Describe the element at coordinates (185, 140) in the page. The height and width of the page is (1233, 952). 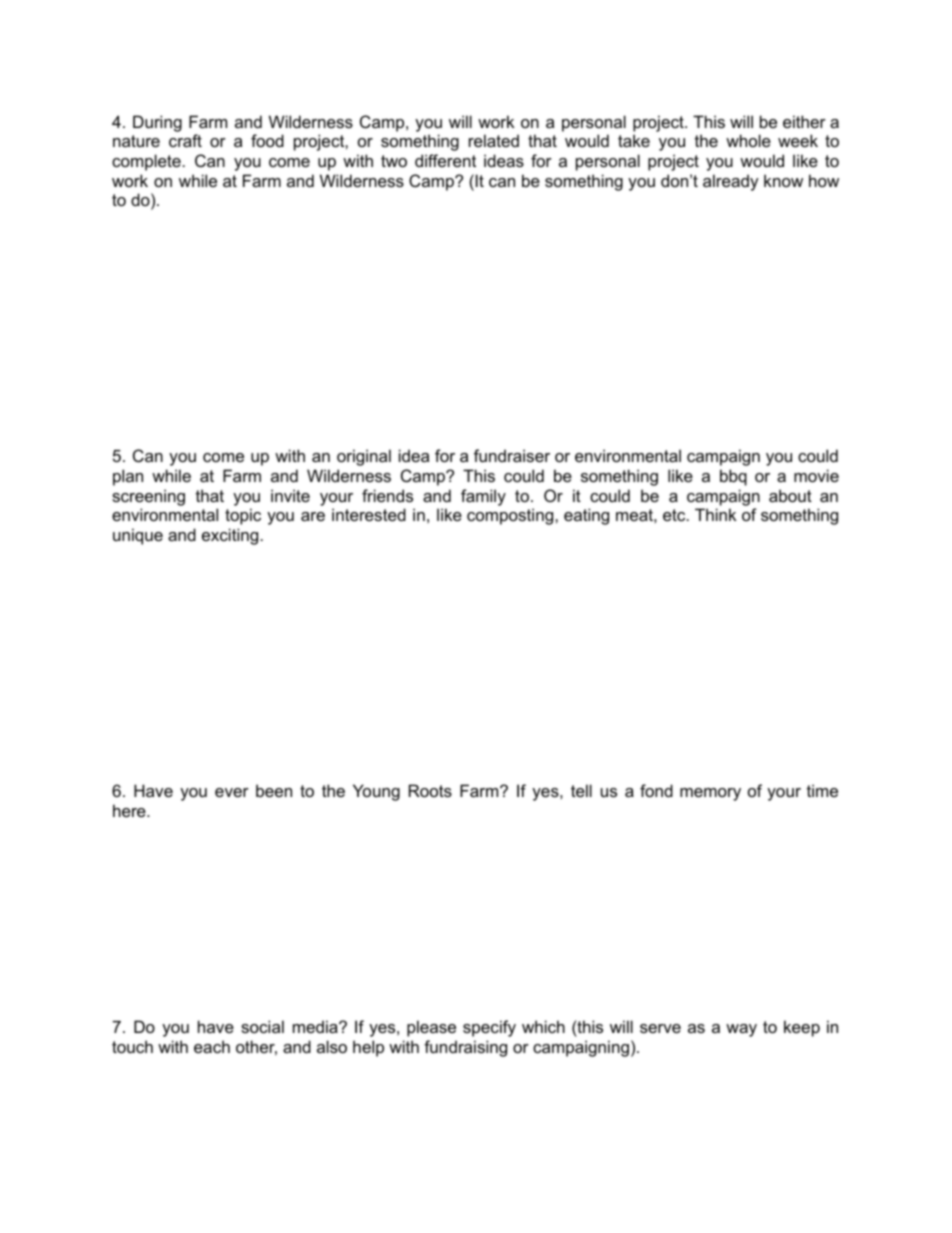
I see `craft` at that location.
